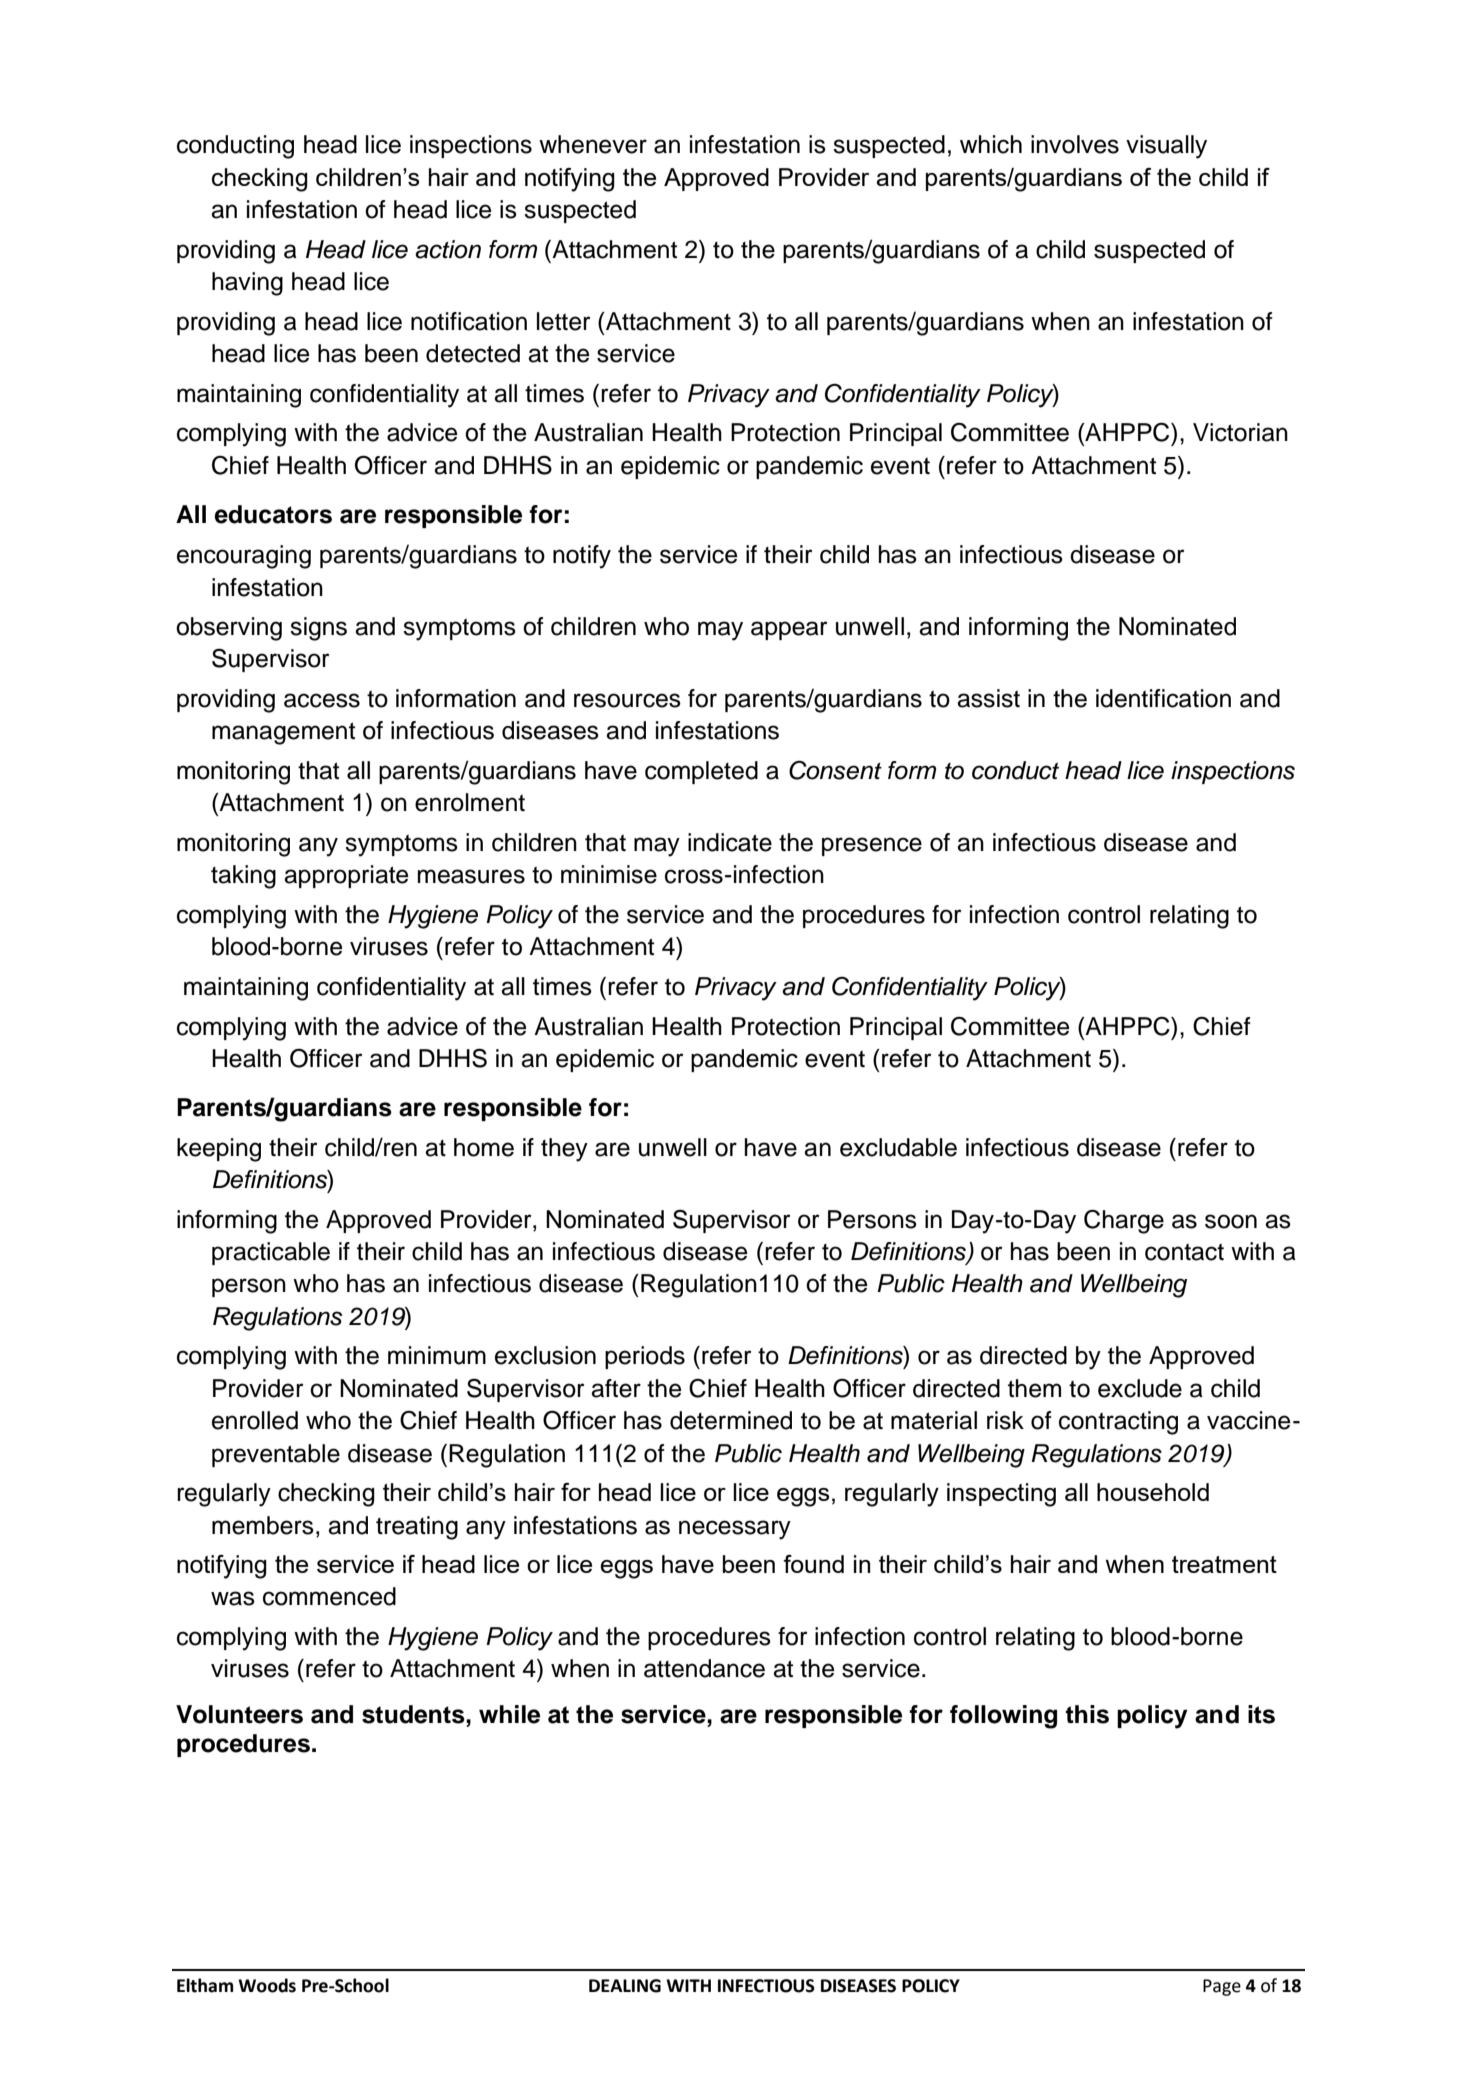  Describe the element at coordinates (448, 249) in the page. I see `action` at that location.
